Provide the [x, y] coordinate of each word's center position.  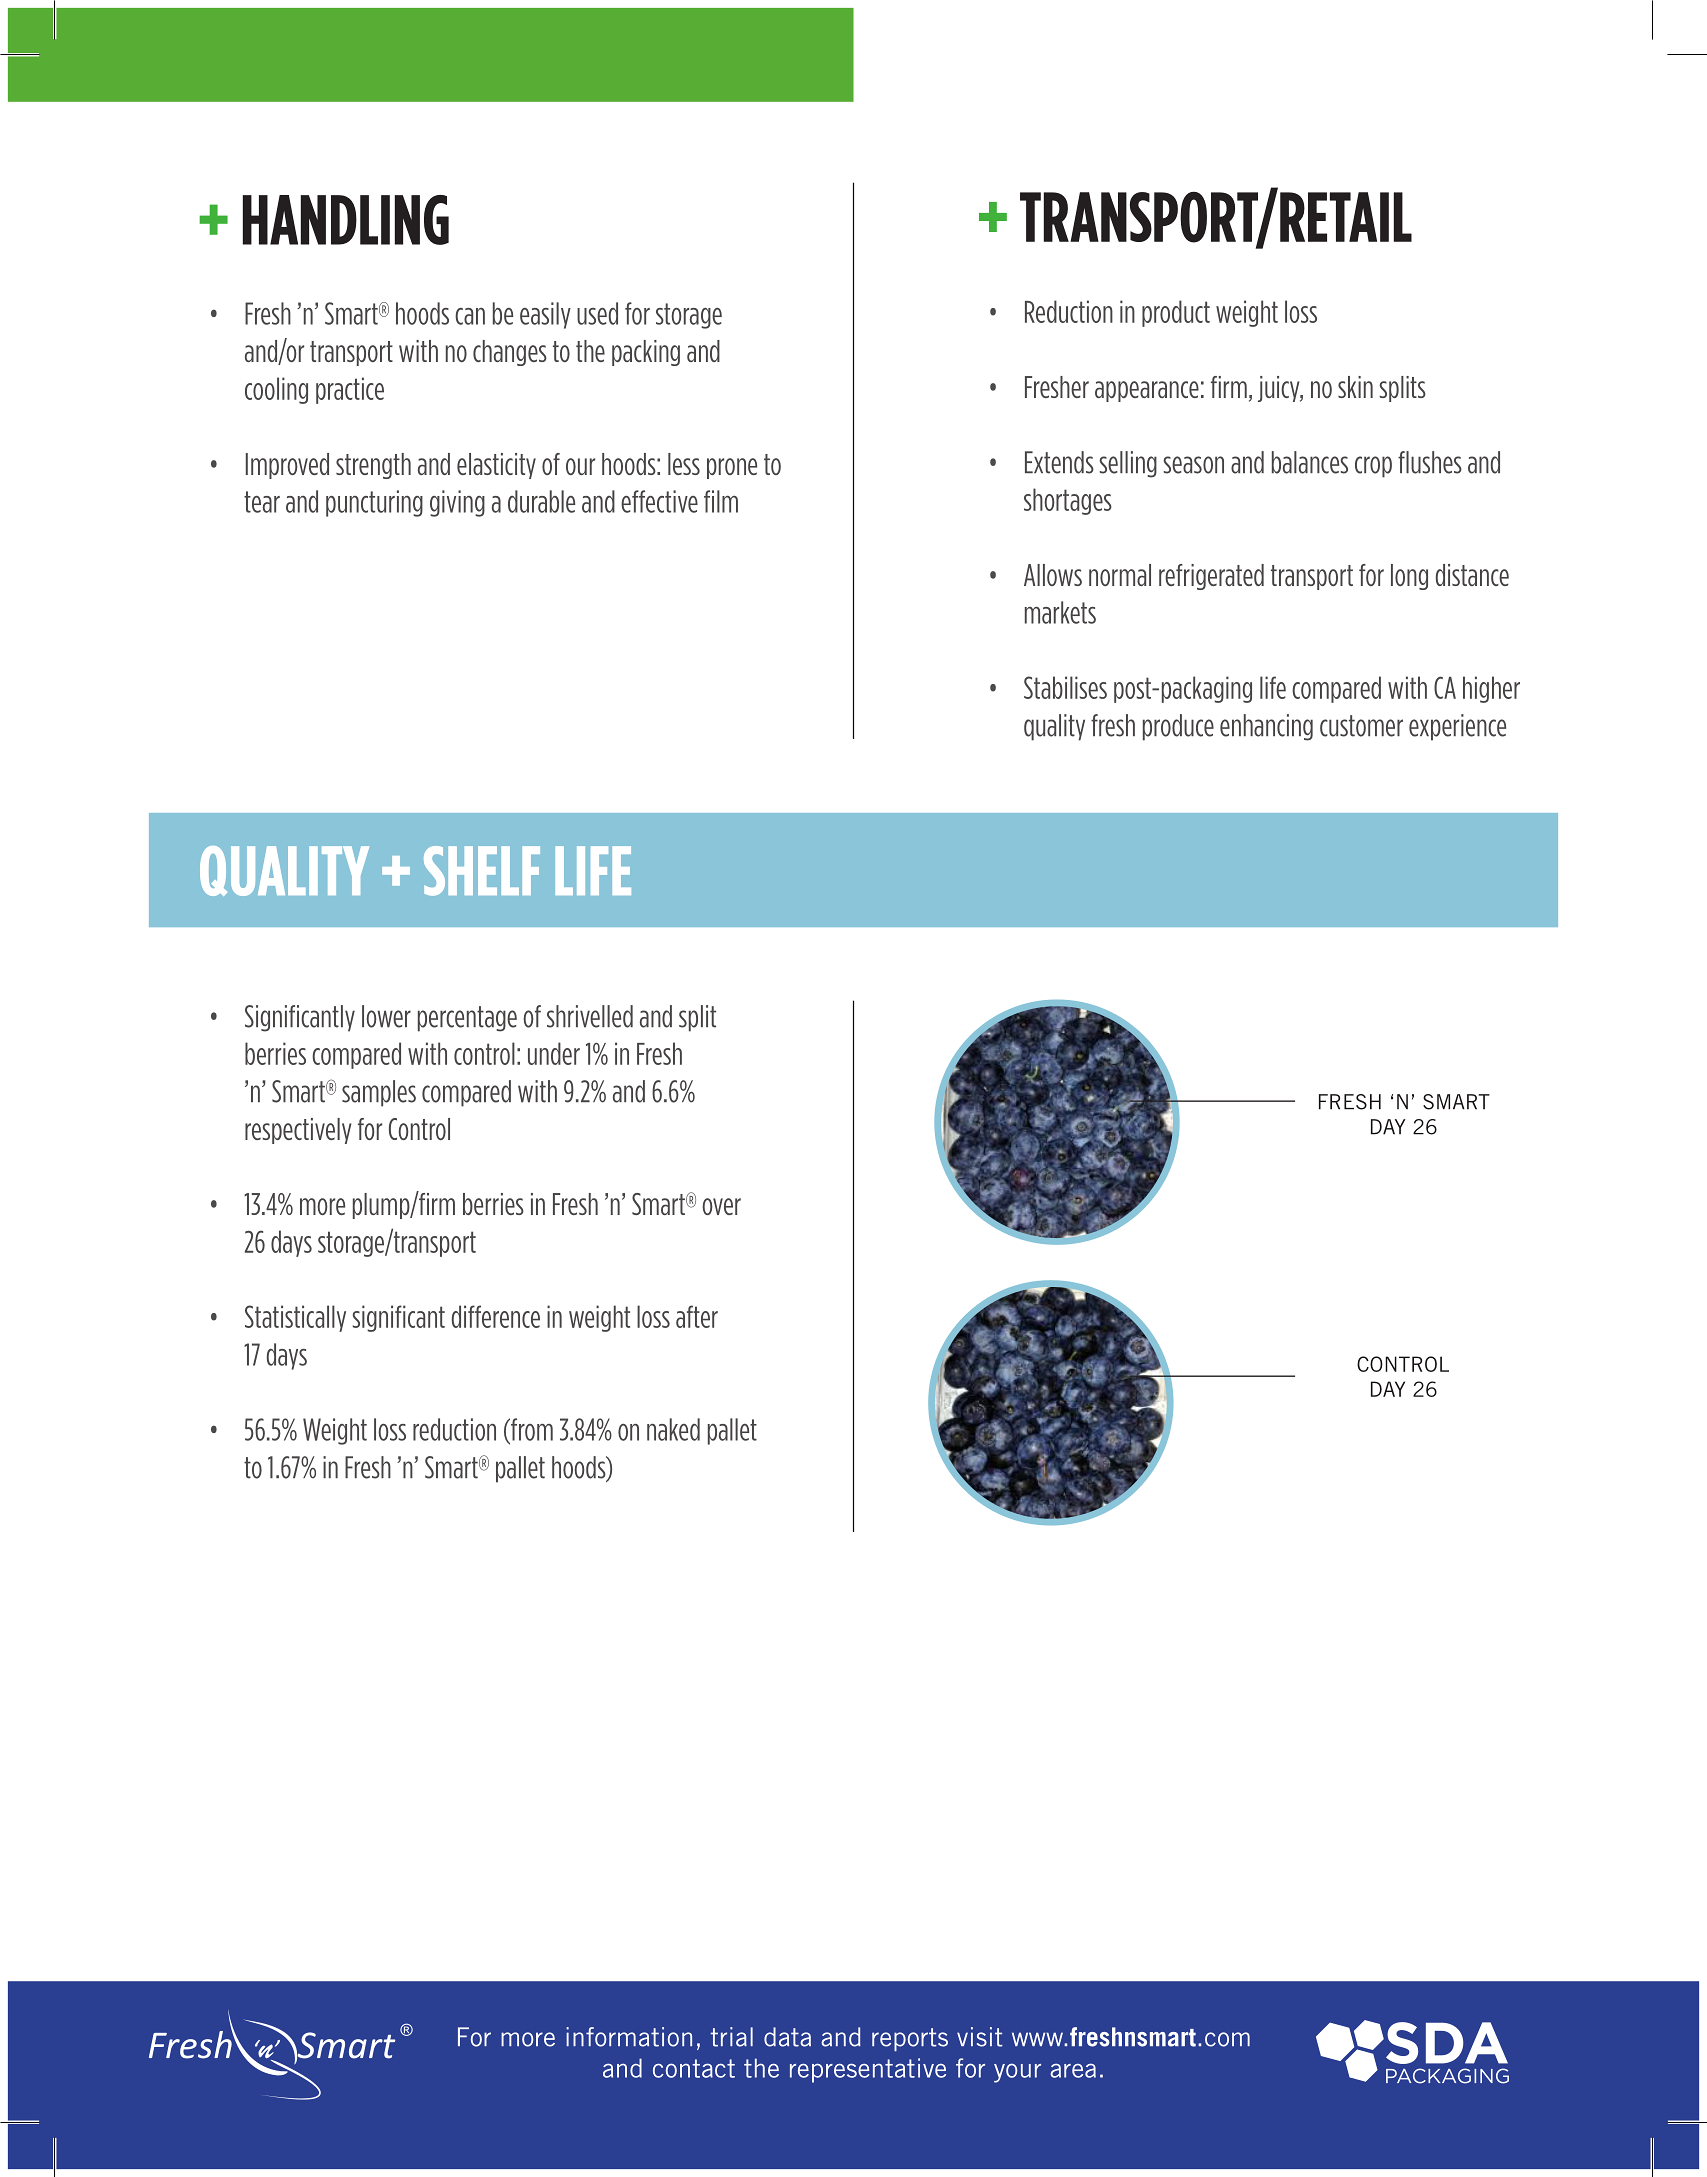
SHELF [482, 871]
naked [673, 1429]
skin [1355, 387]
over [721, 1206]
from [531, 1430]
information [629, 2037]
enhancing [1266, 727]
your [1017, 2073]
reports [910, 2039]
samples [379, 1093]
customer [1361, 726]
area [1073, 2070]
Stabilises [1065, 687]
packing [646, 353]
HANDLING [346, 220]
